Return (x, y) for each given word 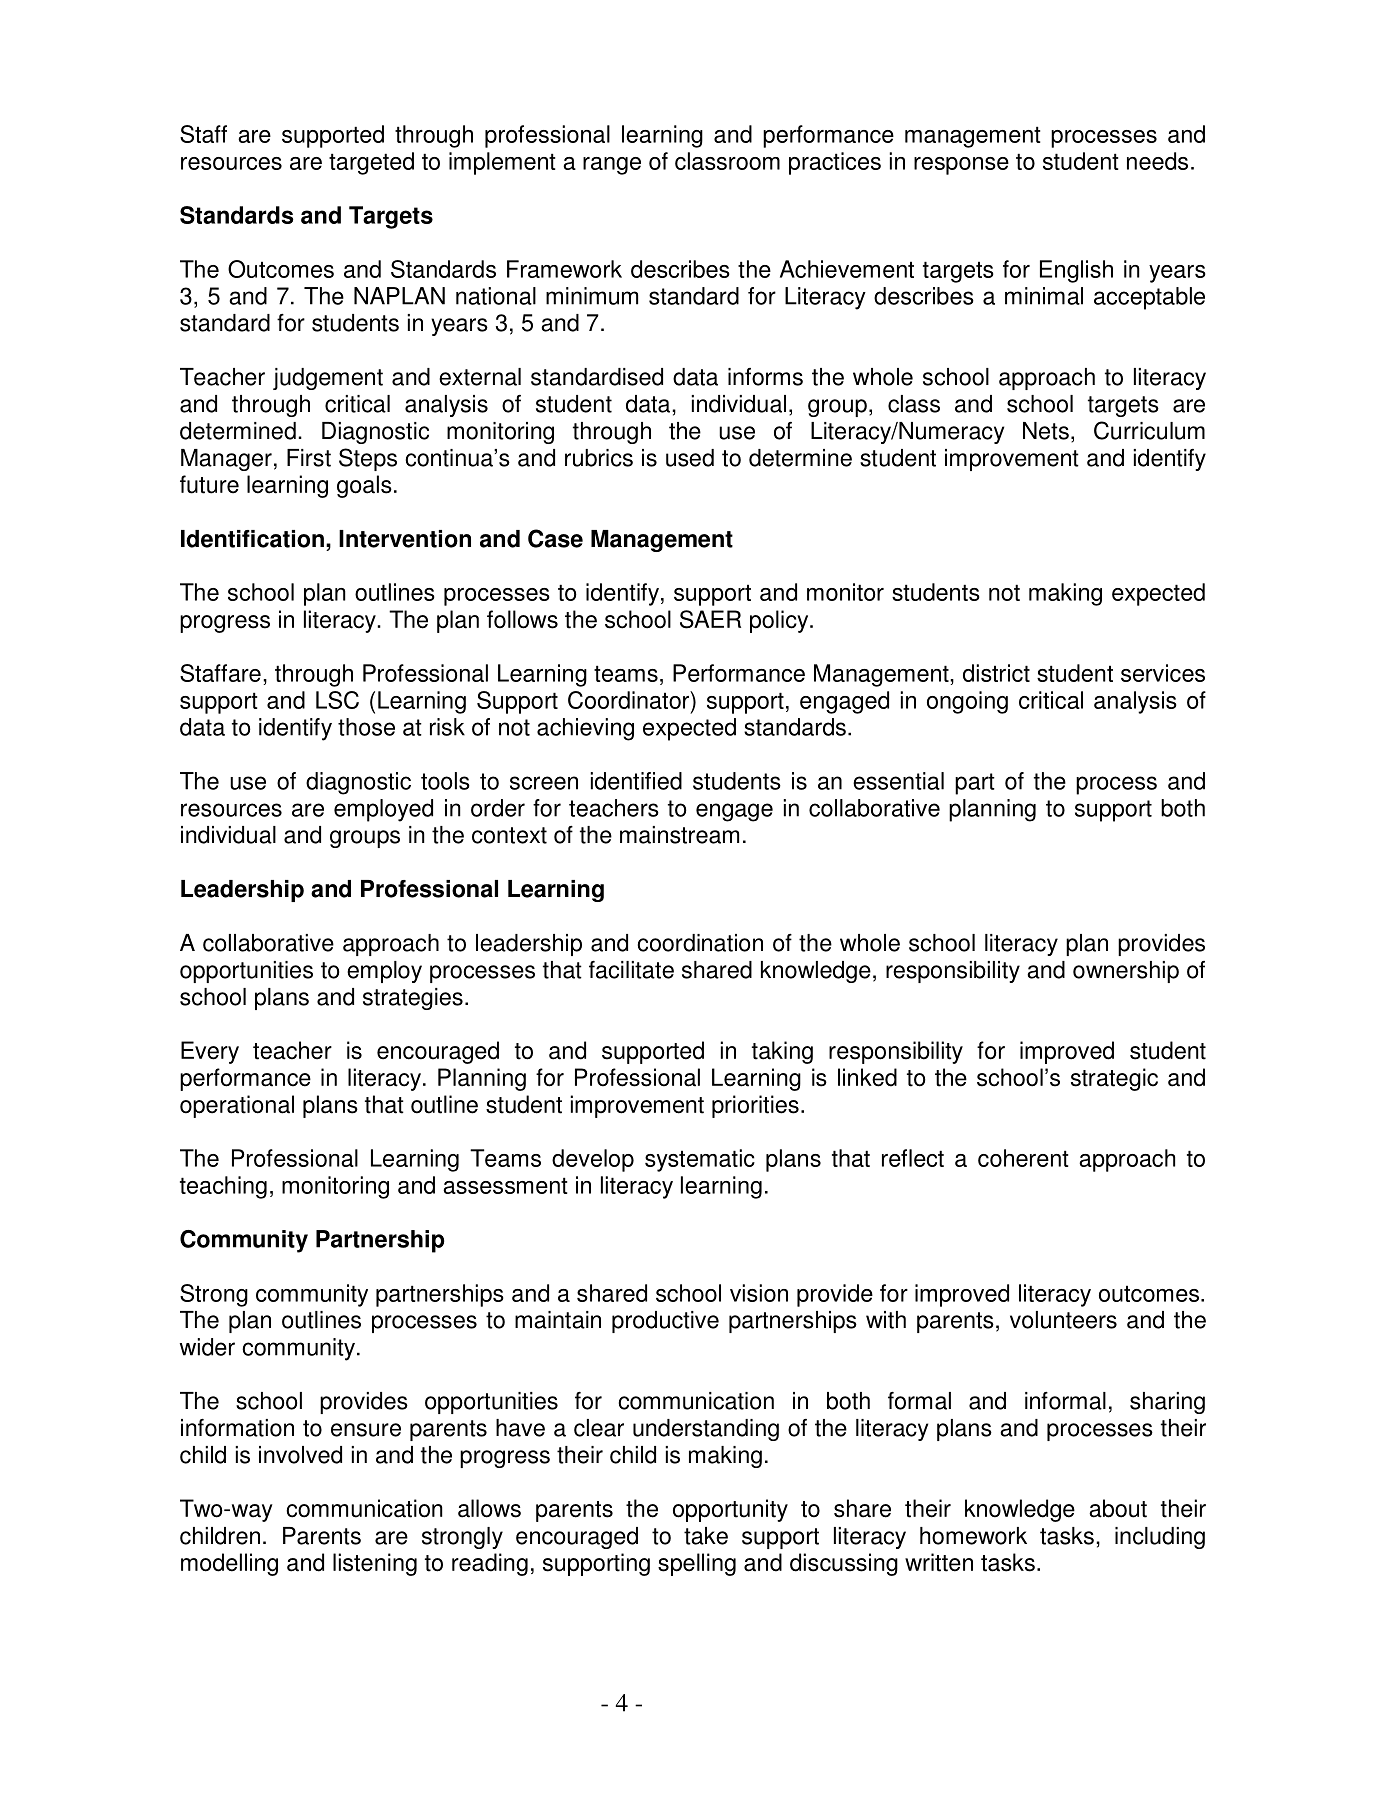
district (996, 673)
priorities (755, 1106)
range (612, 166)
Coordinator (630, 700)
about (1118, 1508)
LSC (337, 700)
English (1076, 271)
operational (237, 1106)
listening (375, 1564)
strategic (1114, 1079)
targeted (371, 163)
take (706, 1536)
